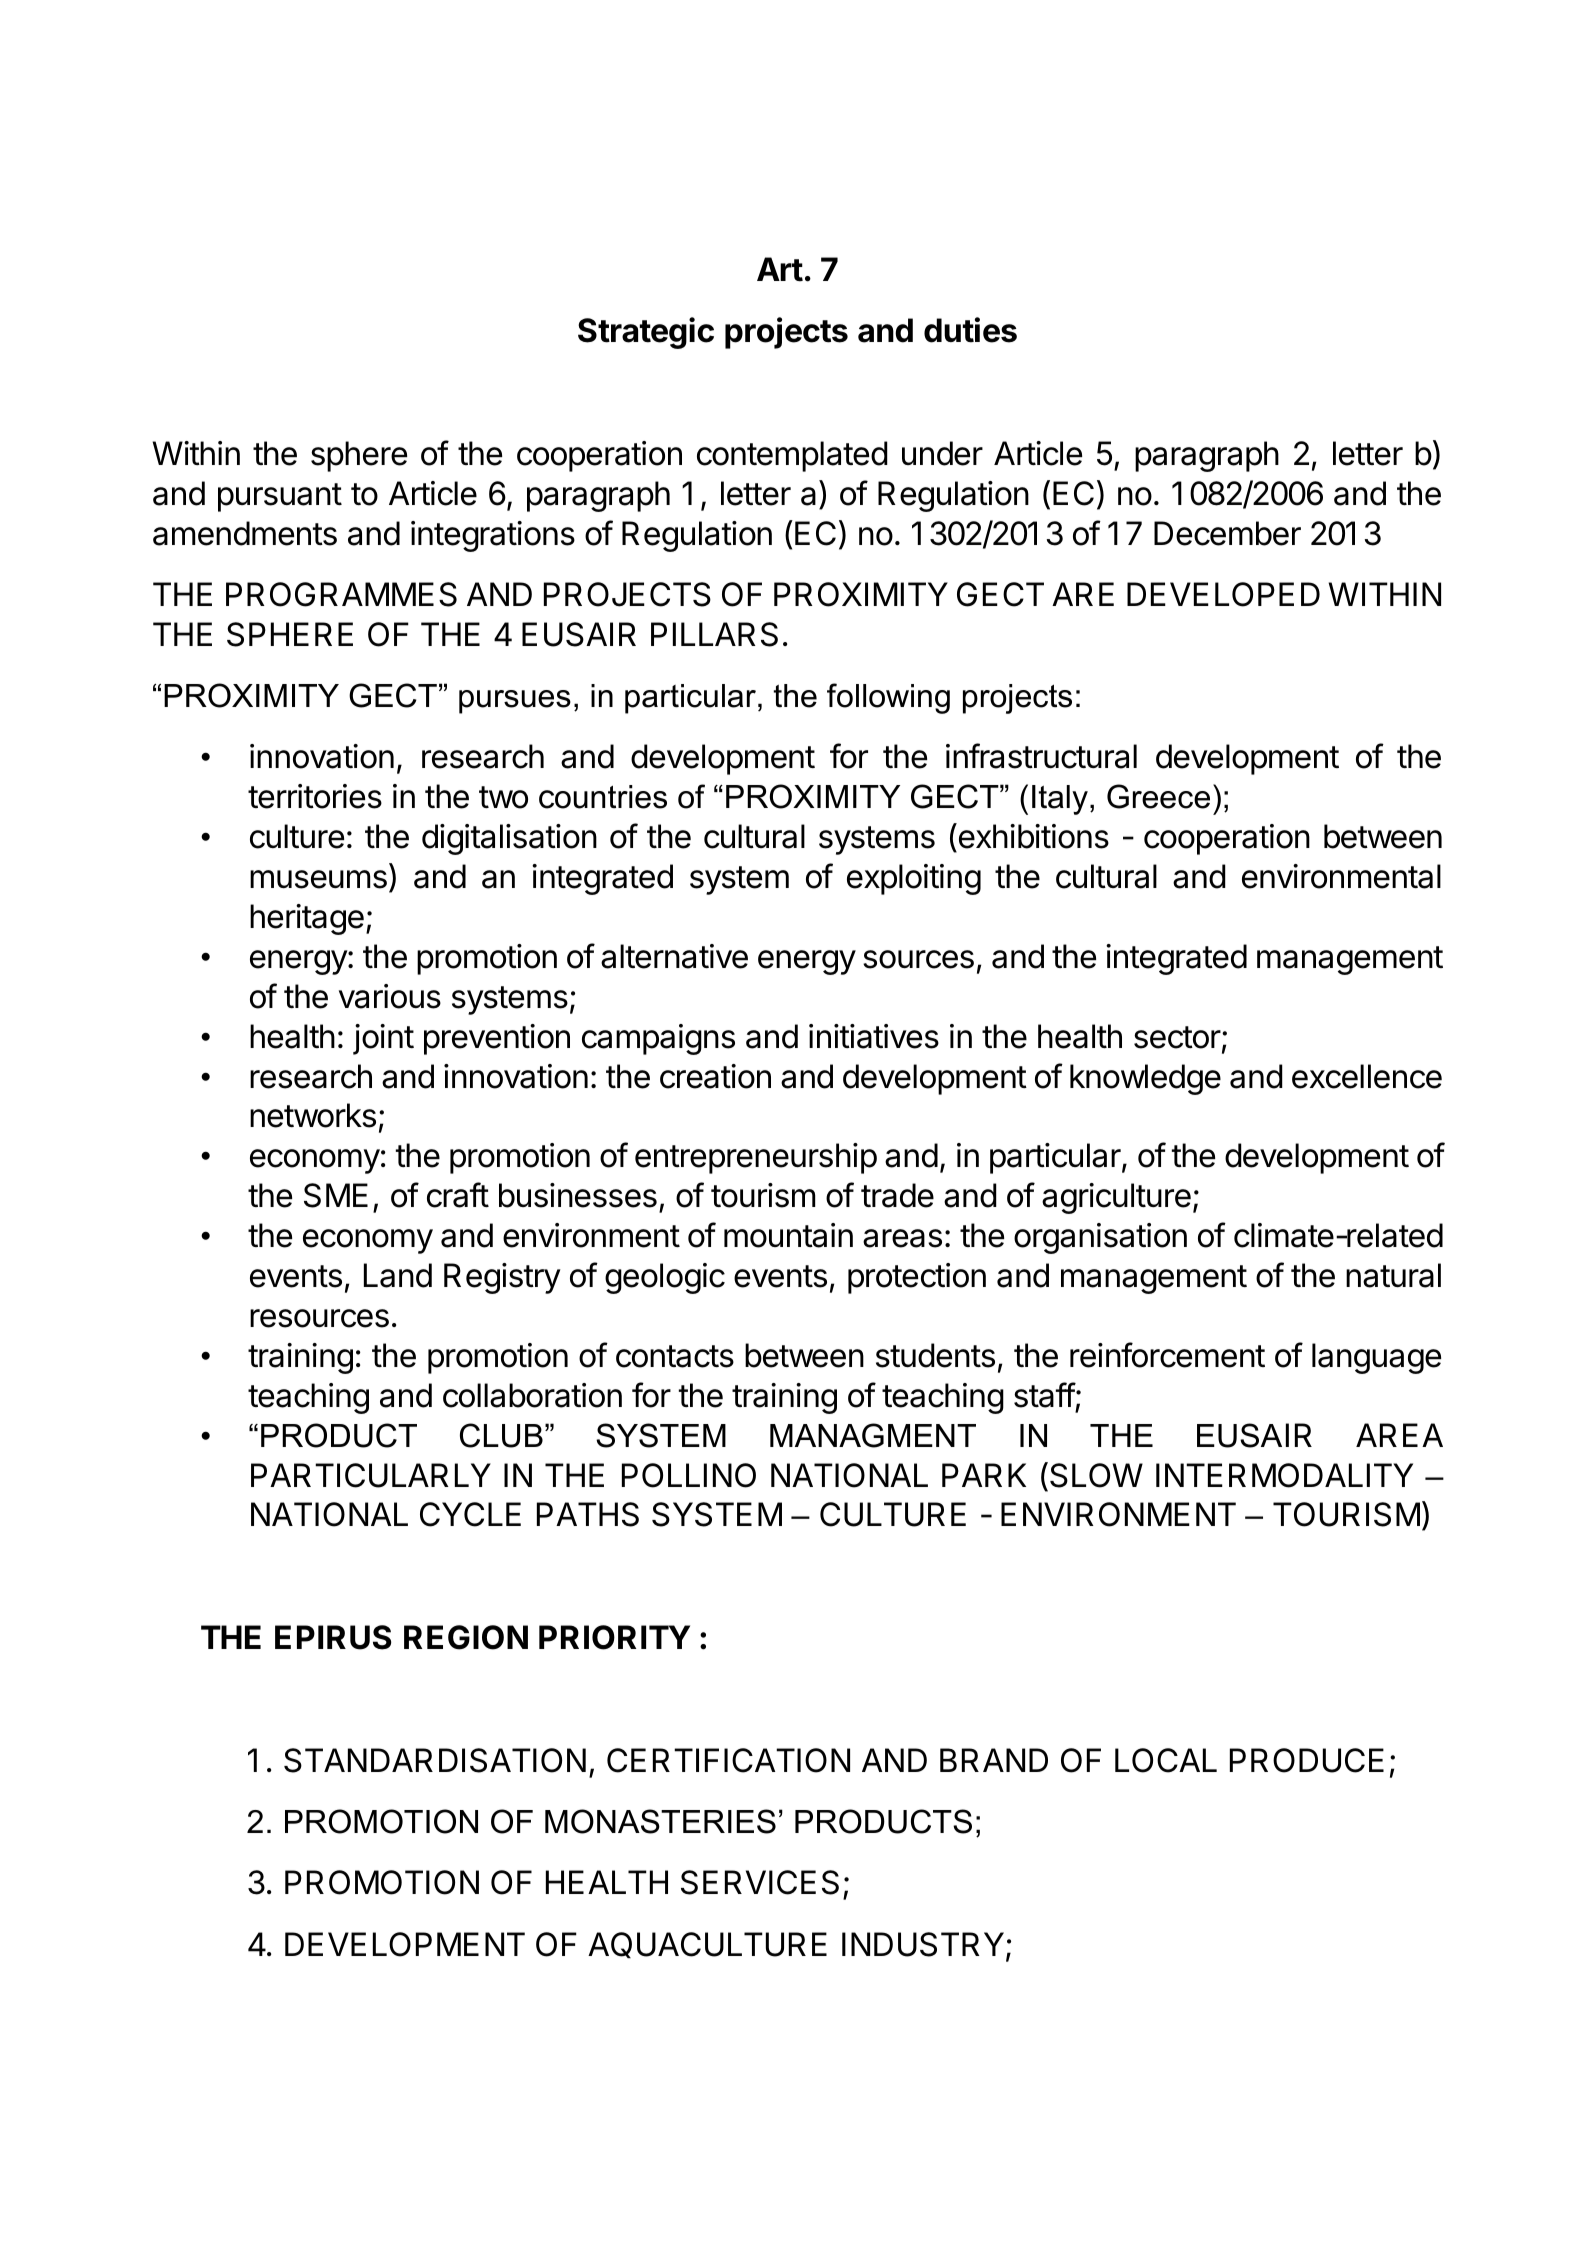  What do you see at coordinates (1096, 1475) in the screenshot?
I see `SLOW` at bounding box center [1096, 1475].
